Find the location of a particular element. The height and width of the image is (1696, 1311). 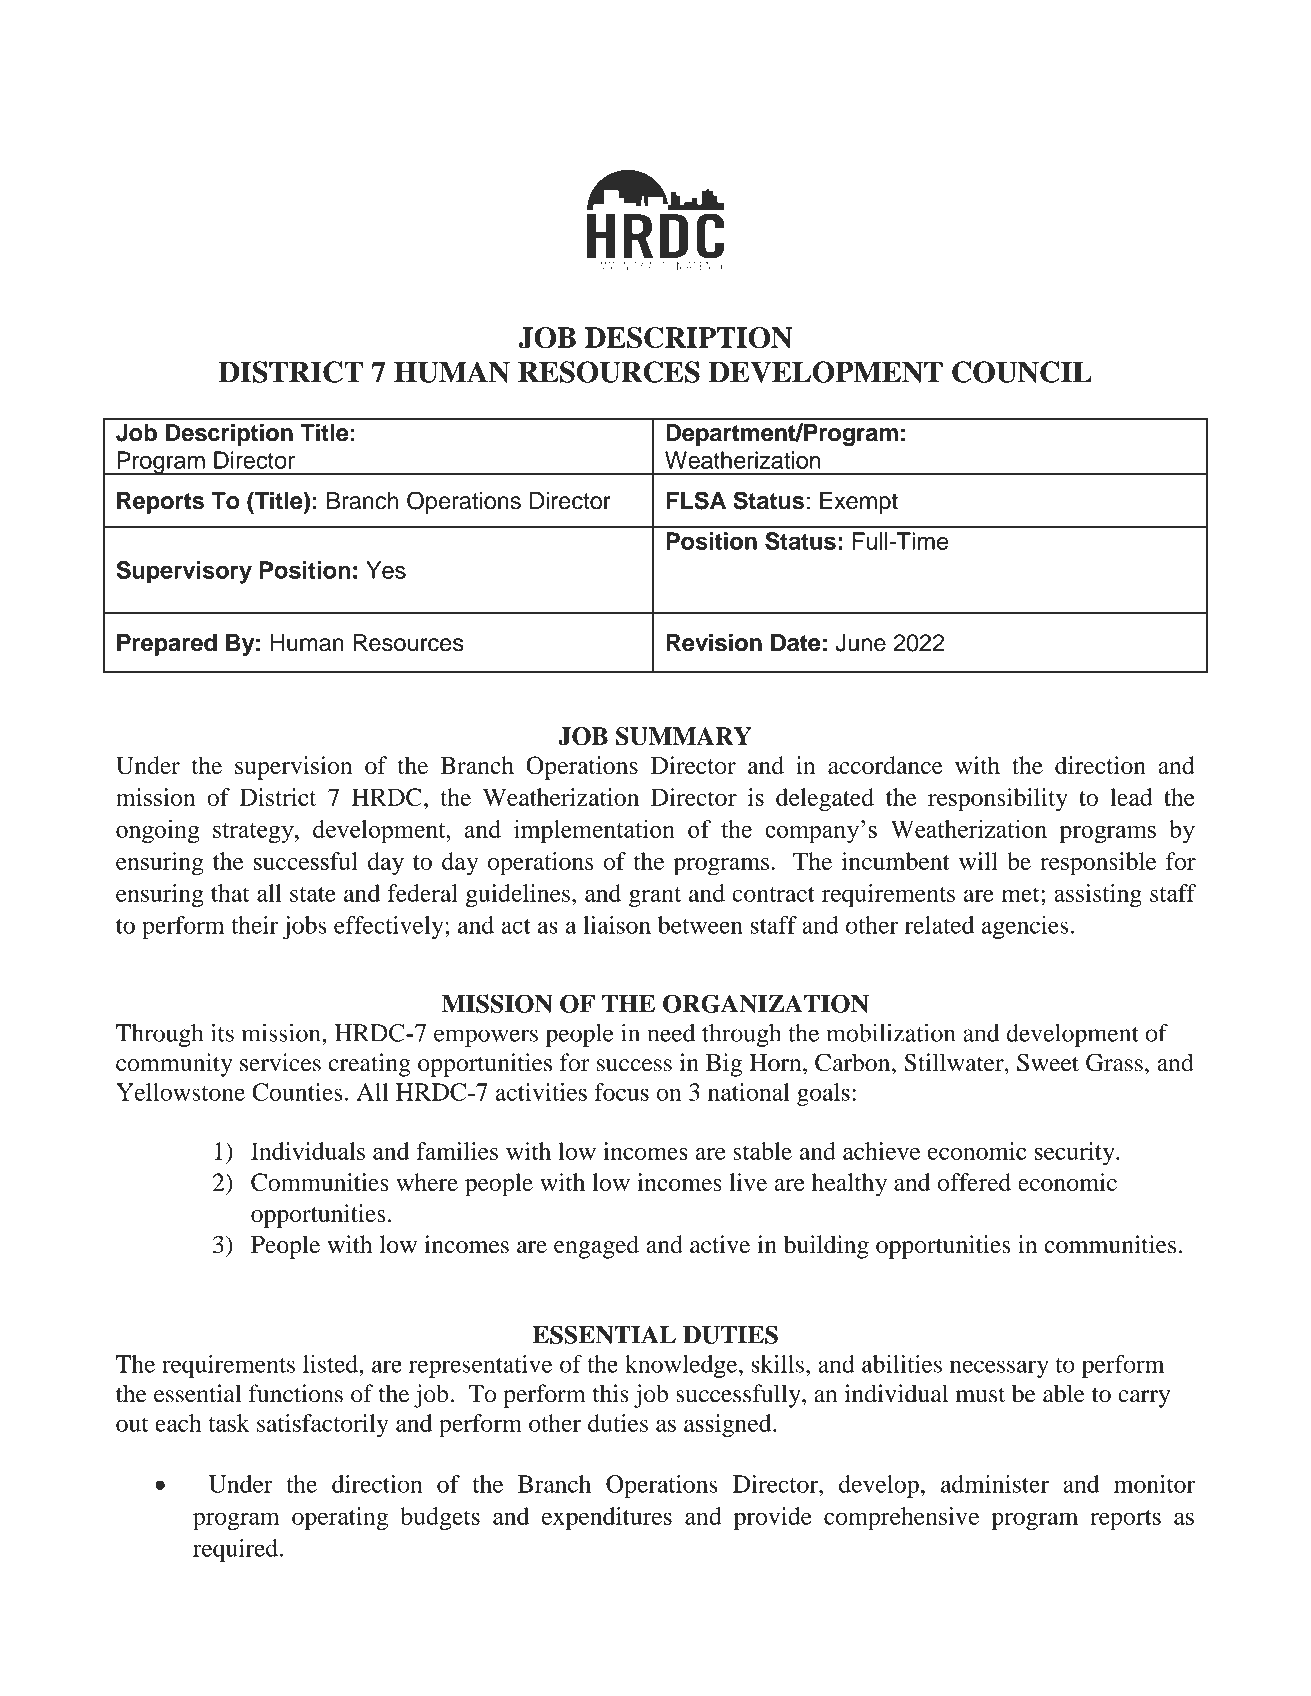

required is located at coordinates (235, 1550).
